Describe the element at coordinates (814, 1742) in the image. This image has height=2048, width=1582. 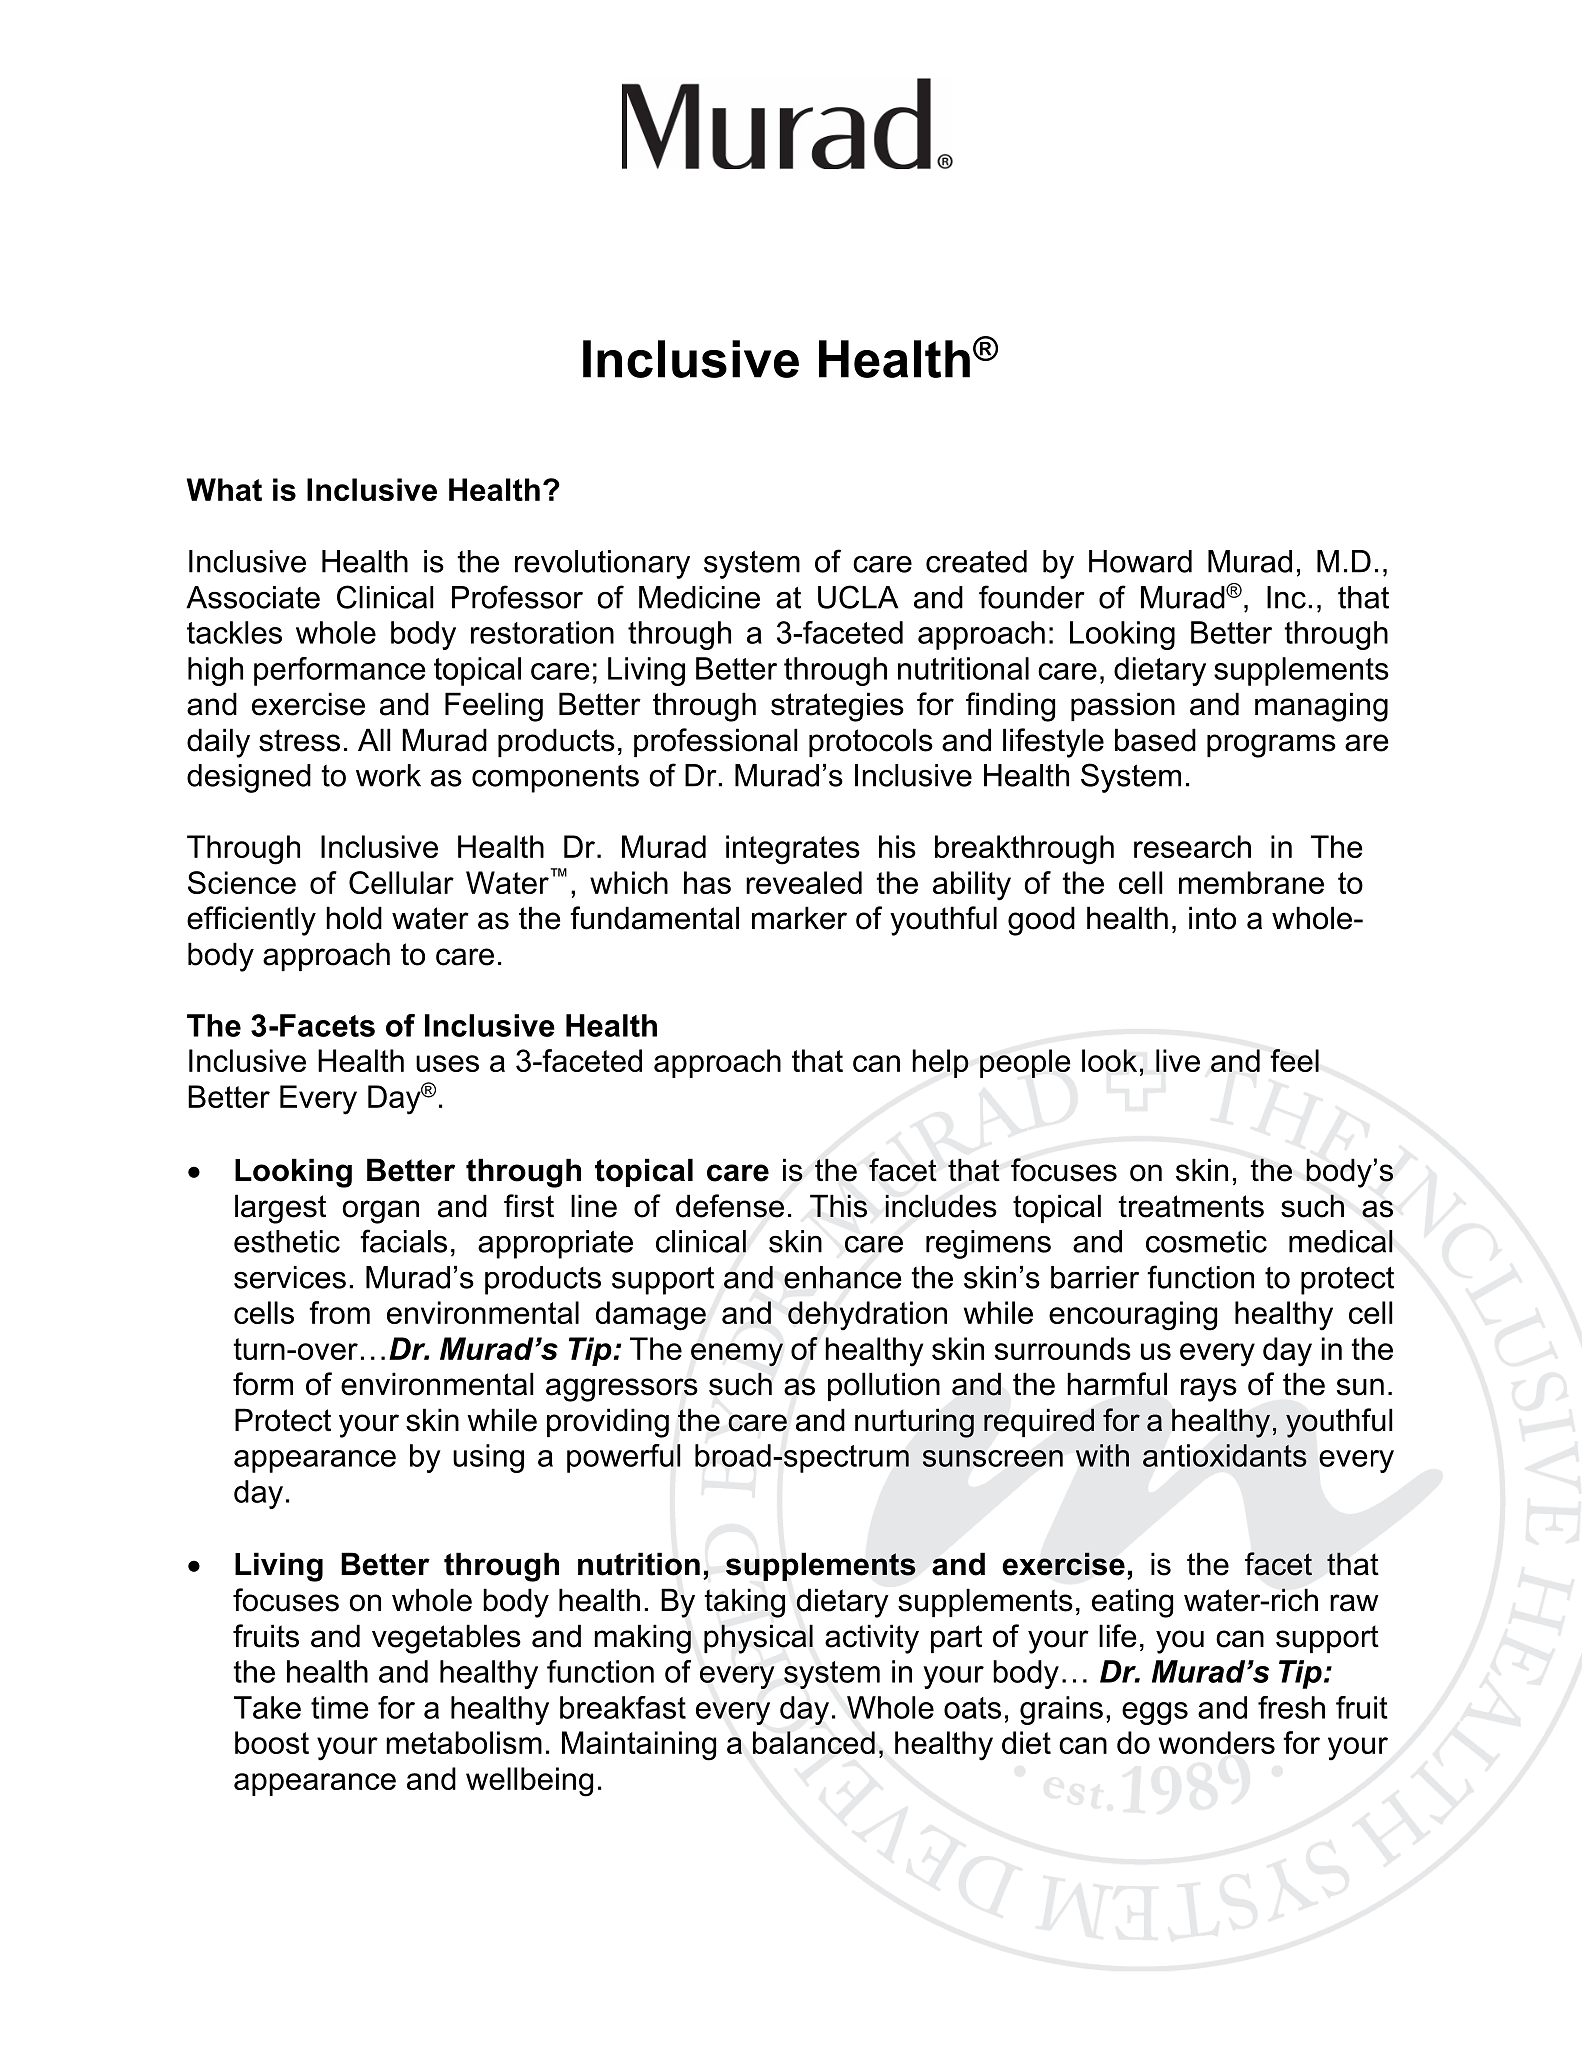
I see `balanced` at that location.
